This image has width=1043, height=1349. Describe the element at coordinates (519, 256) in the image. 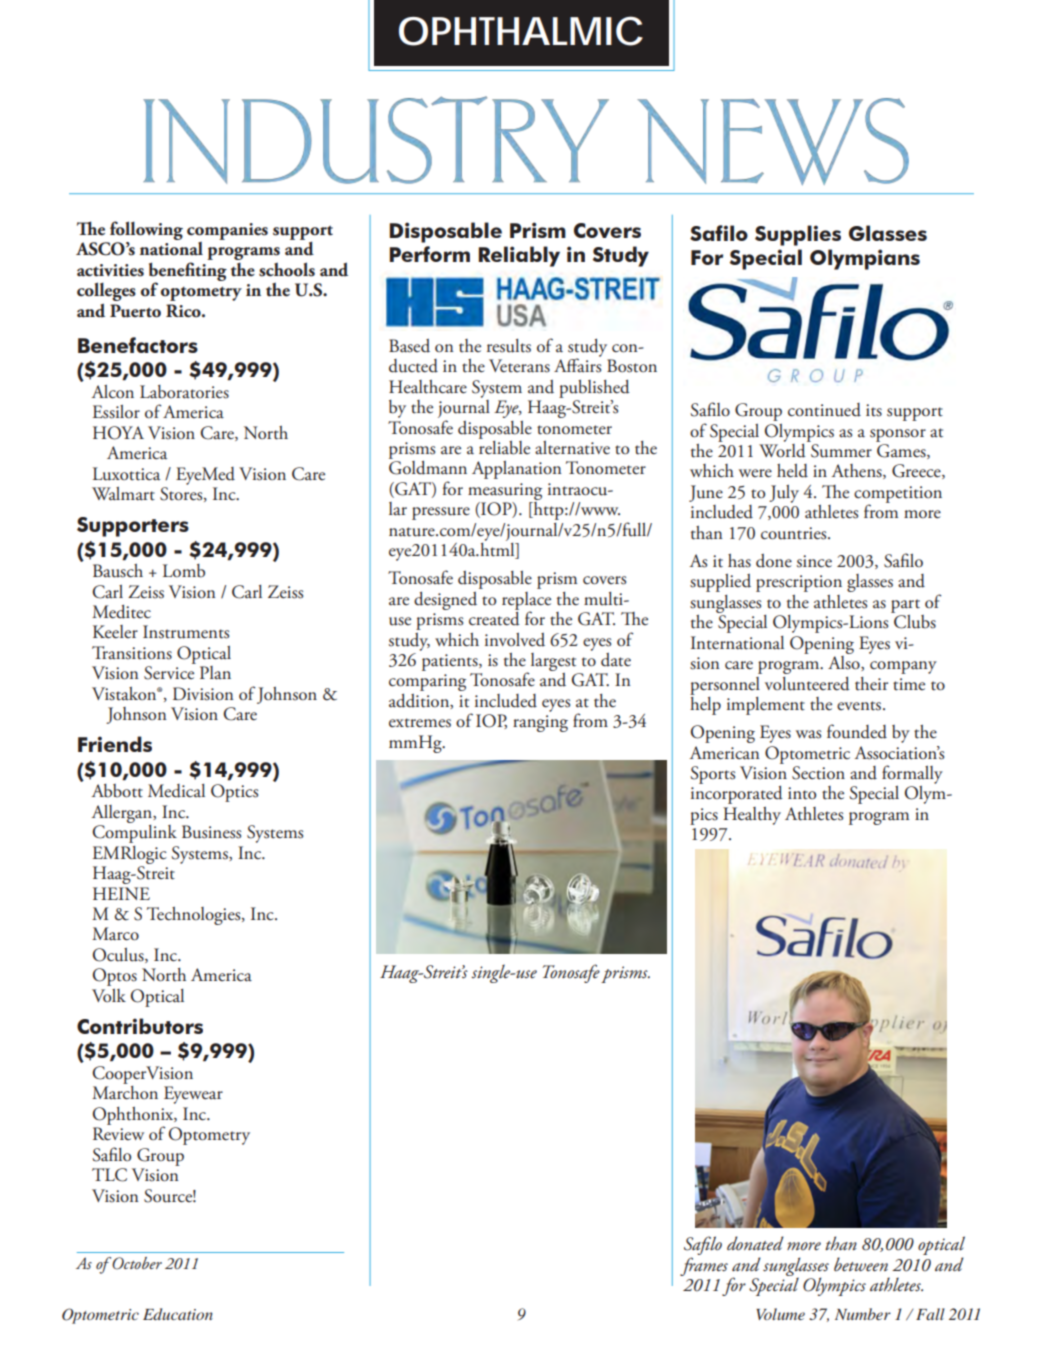

I see `Reliably` at that location.
